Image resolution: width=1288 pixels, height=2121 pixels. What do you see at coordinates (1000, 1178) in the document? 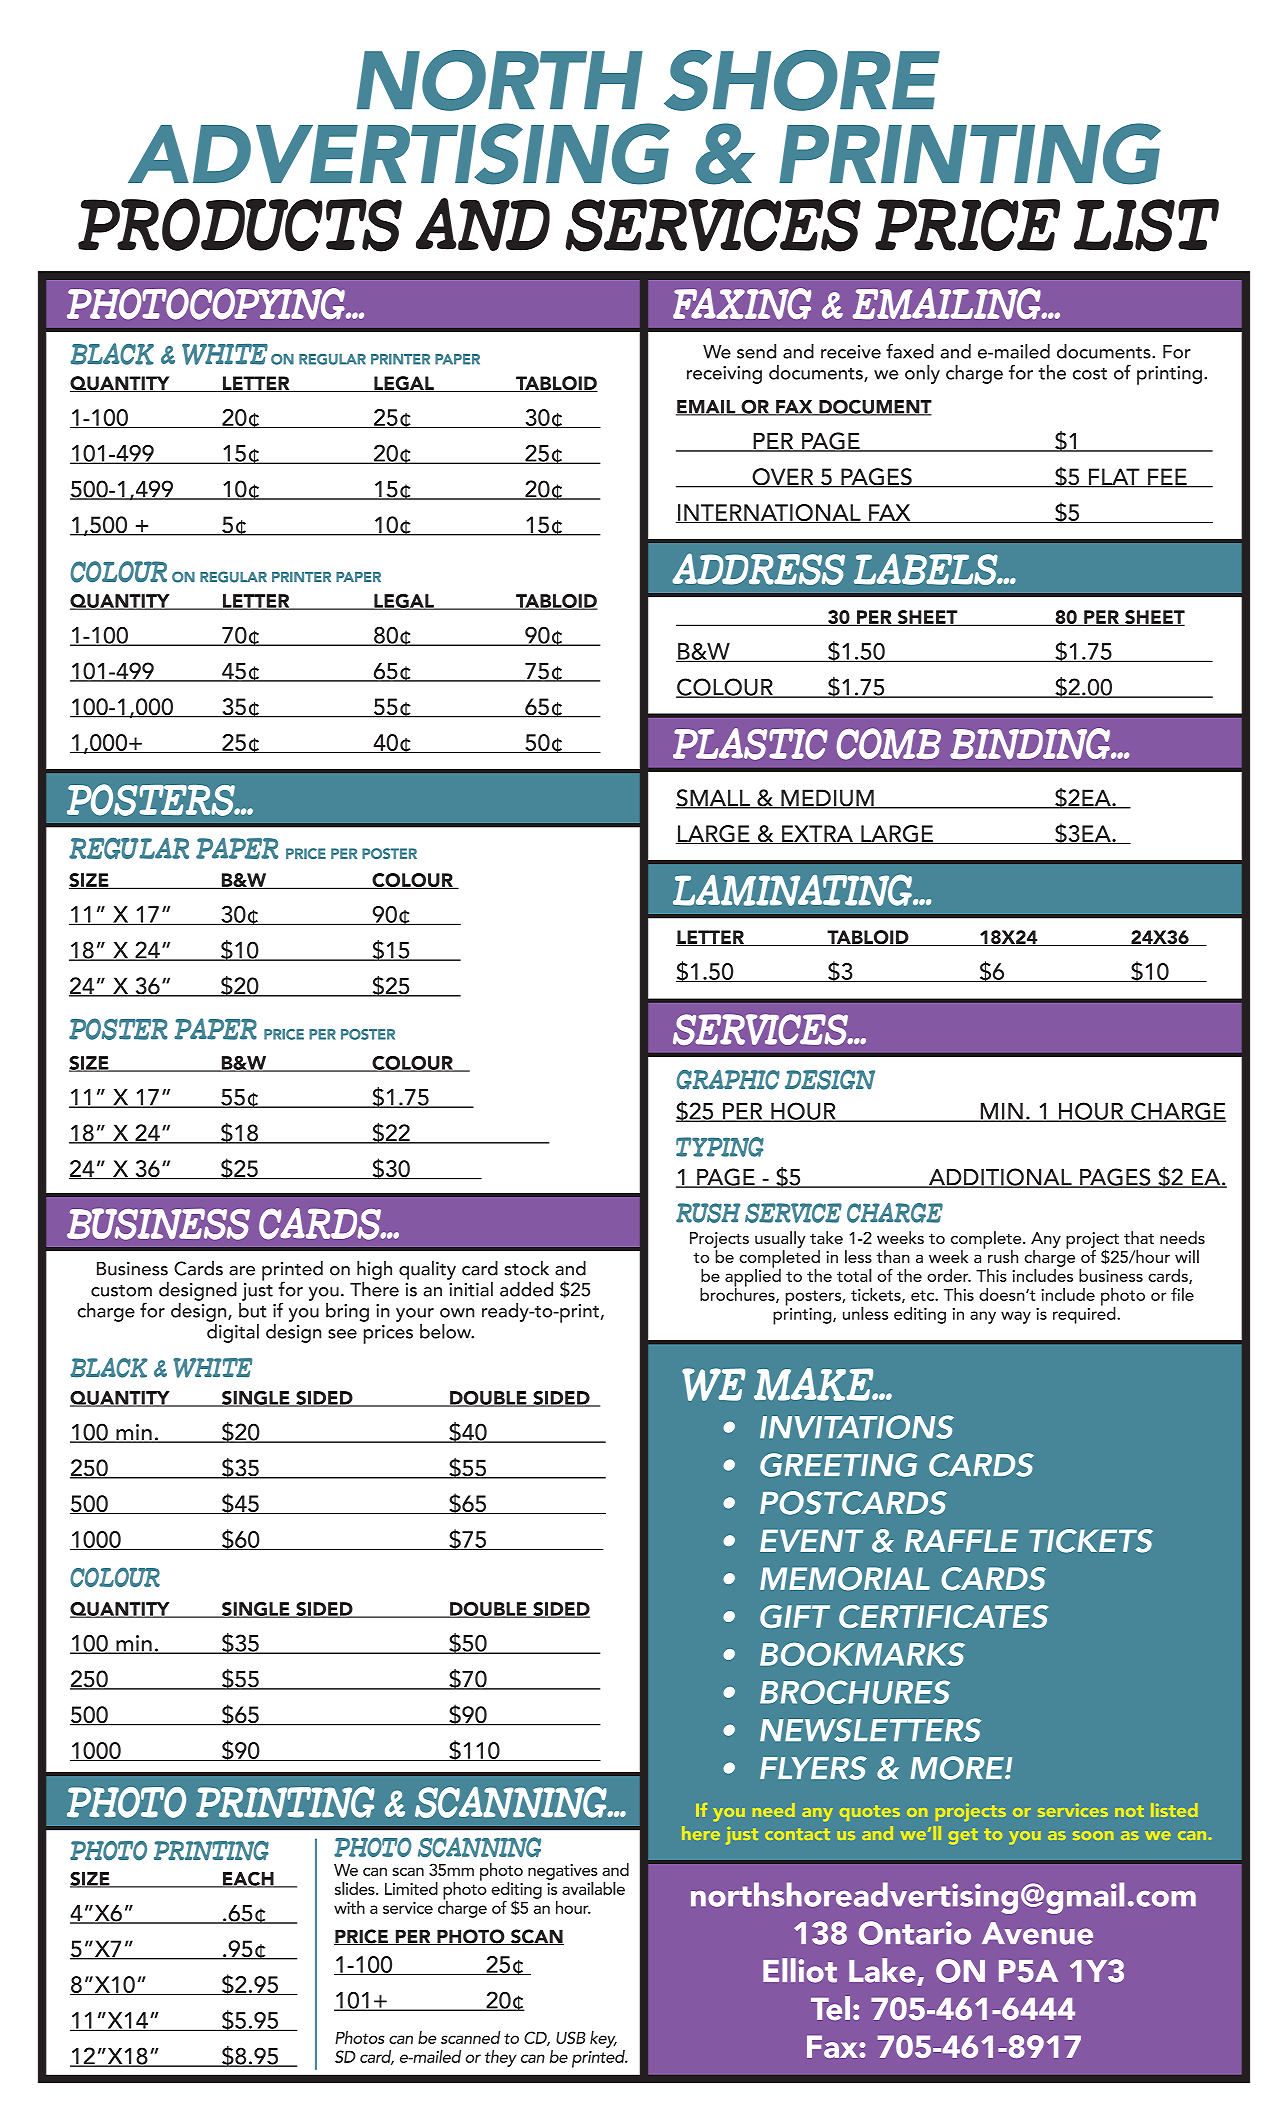
I see `ADDITIONAL` at bounding box center [1000, 1178].
